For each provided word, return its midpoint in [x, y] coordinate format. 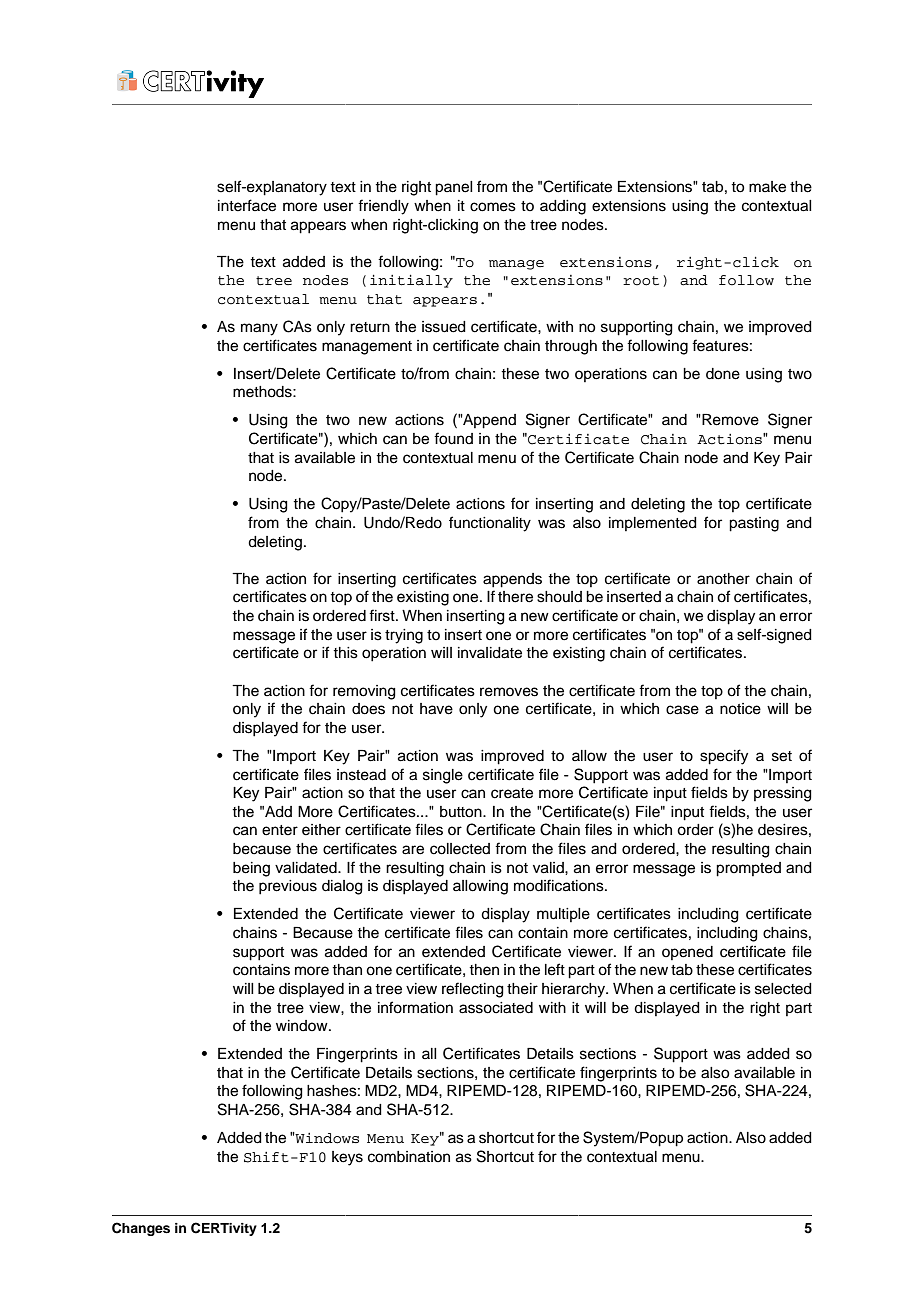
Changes [141, 1229]
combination [409, 1157]
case [682, 710]
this [345, 653]
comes [493, 207]
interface [247, 205]
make [767, 187]
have [436, 709]
